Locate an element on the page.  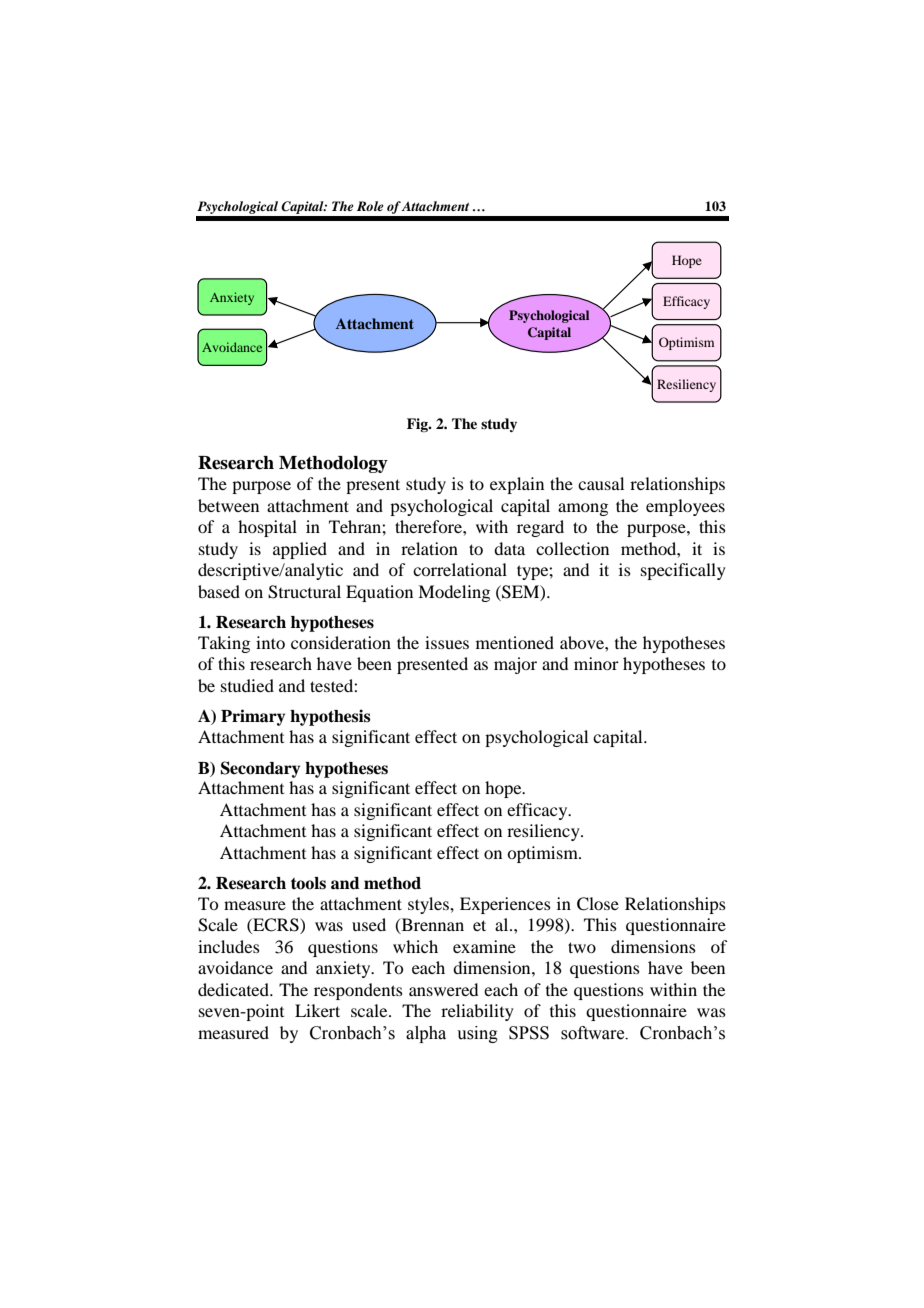
causal is located at coordinates (601, 483).
